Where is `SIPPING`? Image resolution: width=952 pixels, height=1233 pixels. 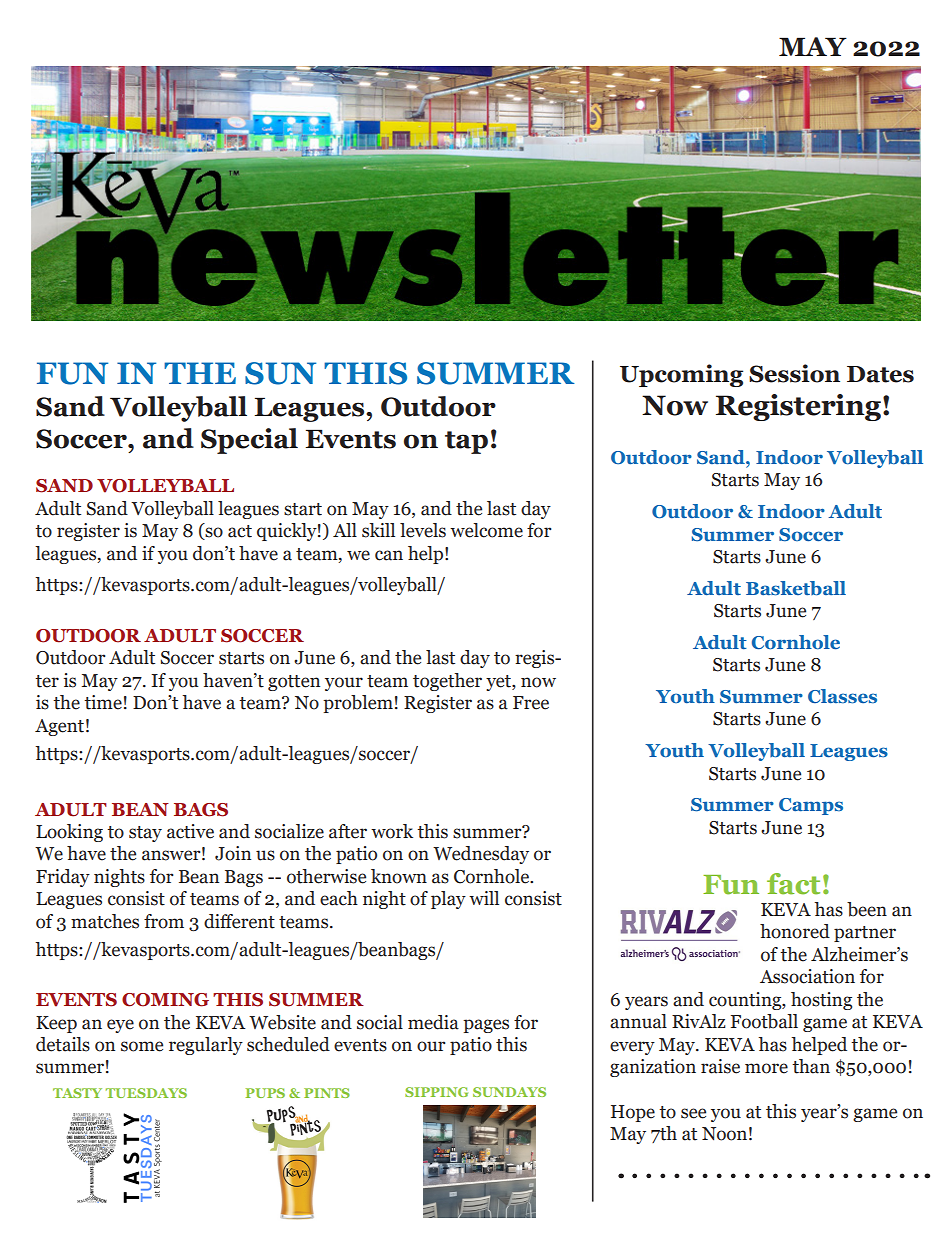
SIPPING is located at coordinates (436, 1092).
